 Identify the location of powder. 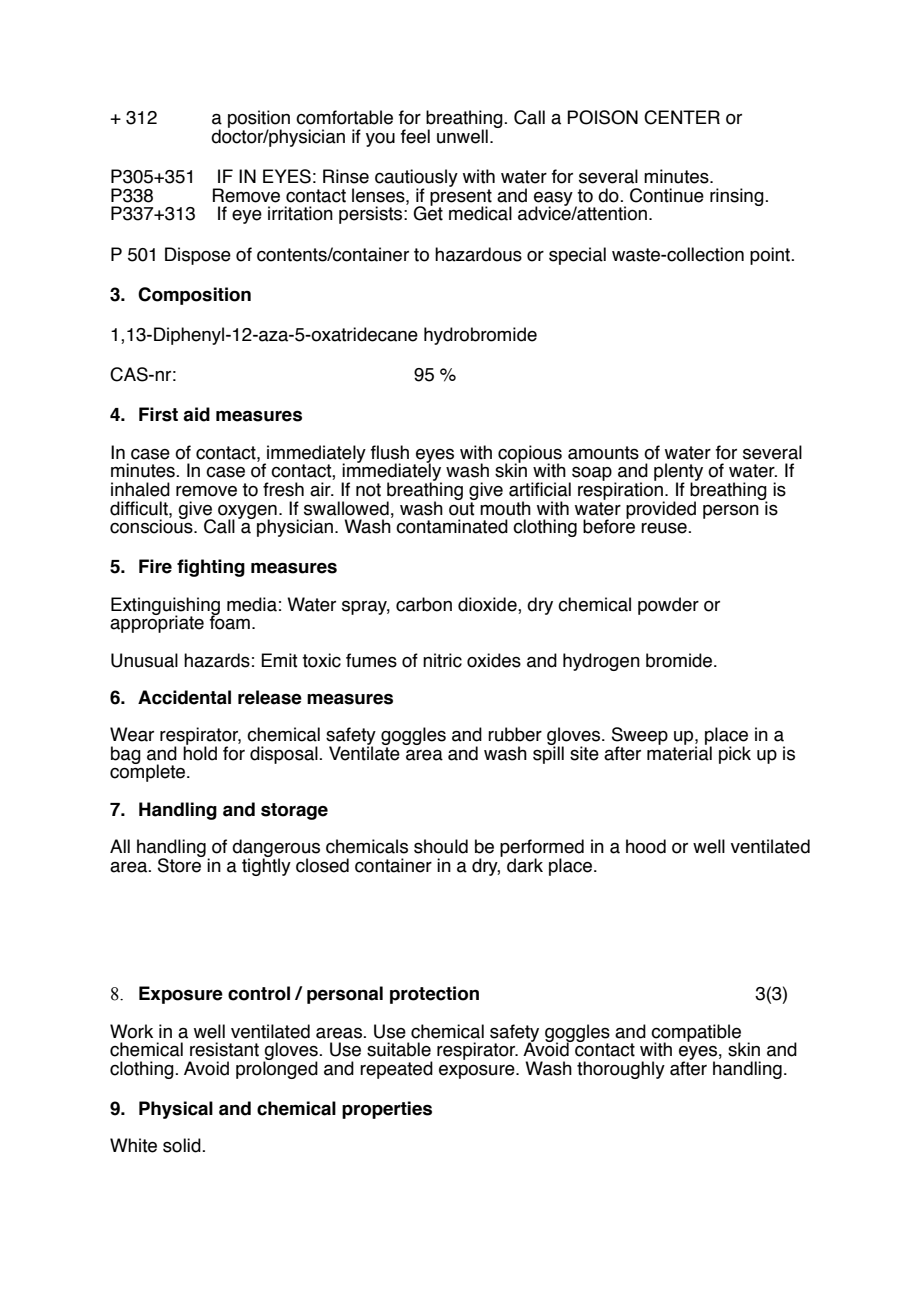
(668, 606).
